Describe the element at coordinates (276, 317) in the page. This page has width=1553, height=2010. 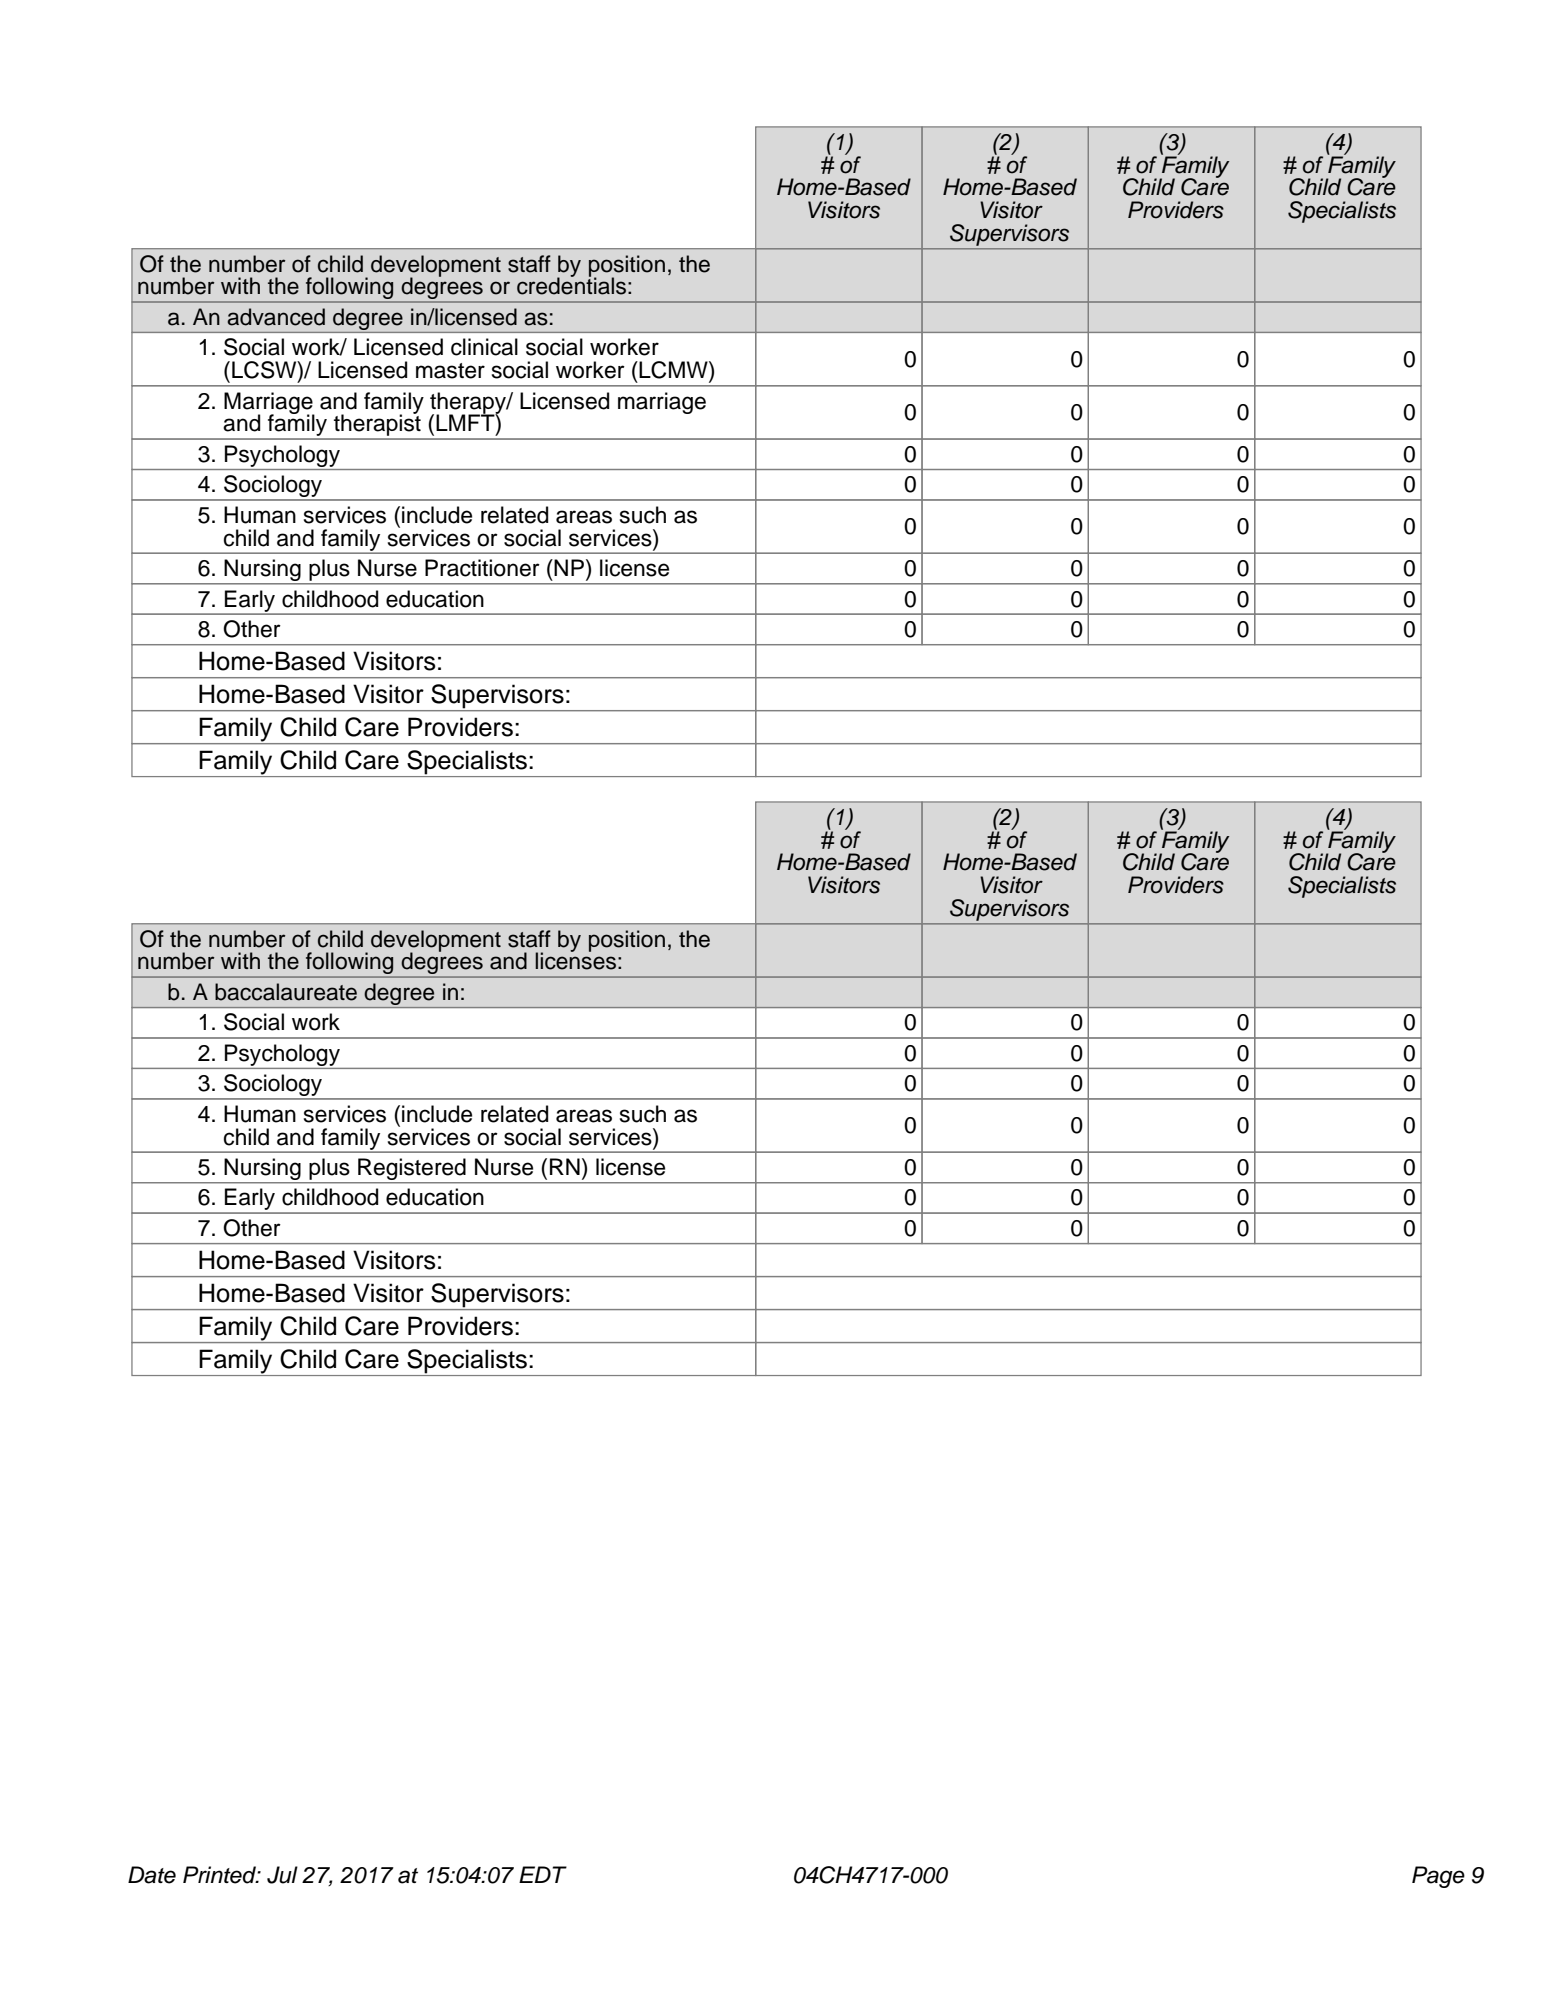
I see `advanced` at that location.
